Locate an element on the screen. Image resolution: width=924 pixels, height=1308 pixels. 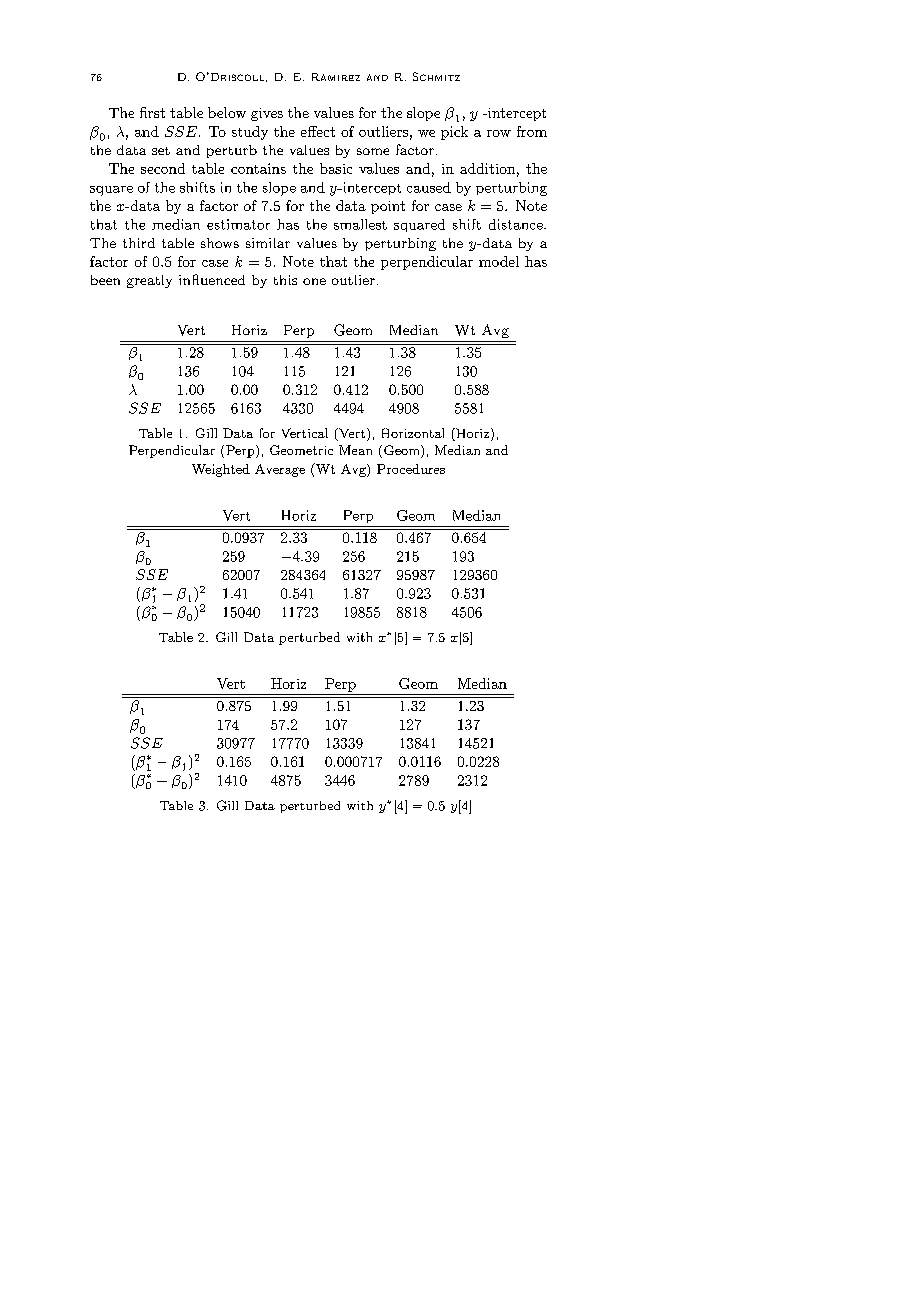
Weighted is located at coordinates (221, 470).
